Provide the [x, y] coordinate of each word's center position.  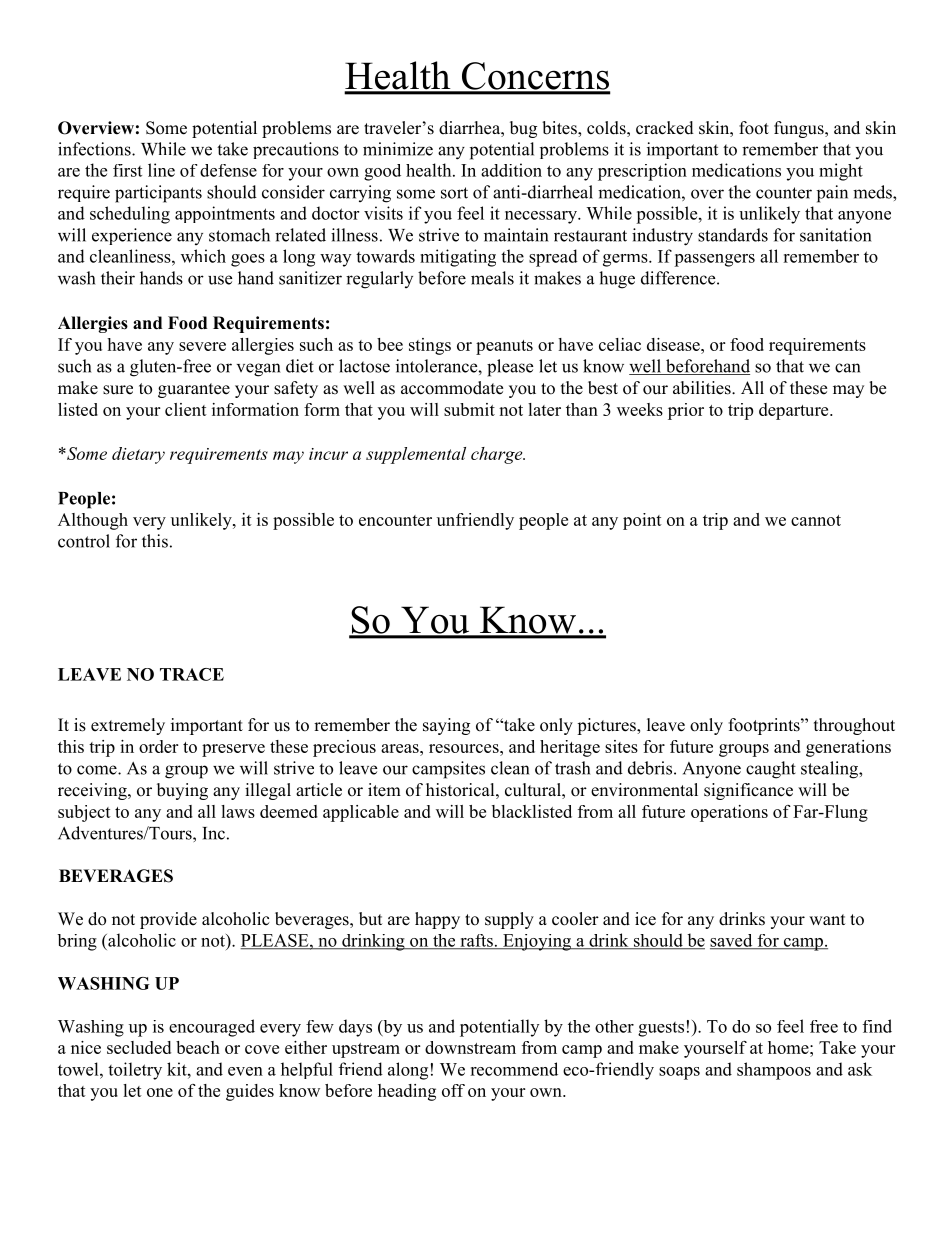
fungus [800, 129]
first [127, 170]
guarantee [194, 390]
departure [795, 411]
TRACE [192, 674]
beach [198, 1047]
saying [446, 726]
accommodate [452, 388]
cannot [816, 520]
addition [511, 170]
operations [729, 813]
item [384, 790]
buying [182, 791]
